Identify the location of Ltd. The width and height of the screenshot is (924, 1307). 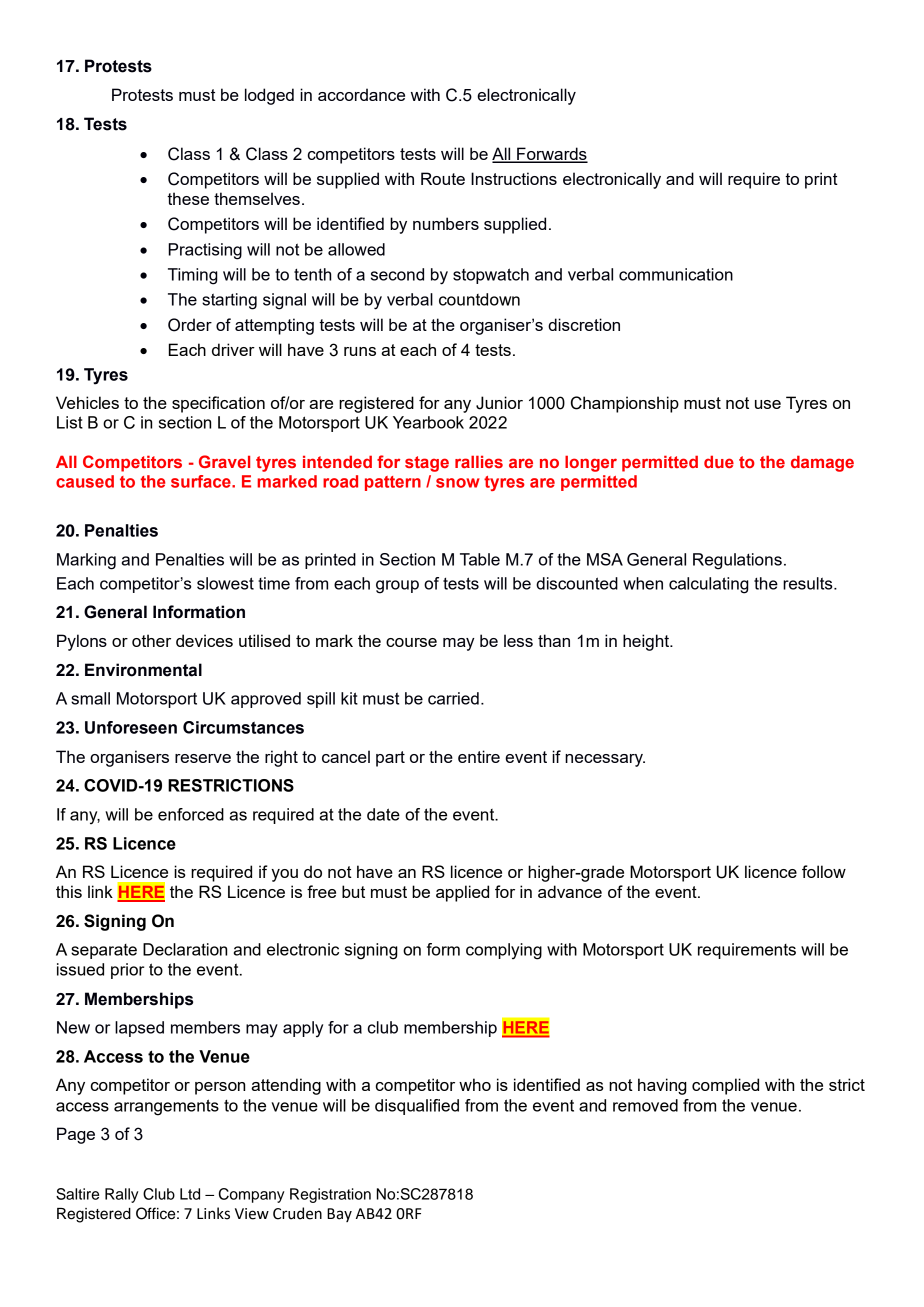
(190, 1194).
